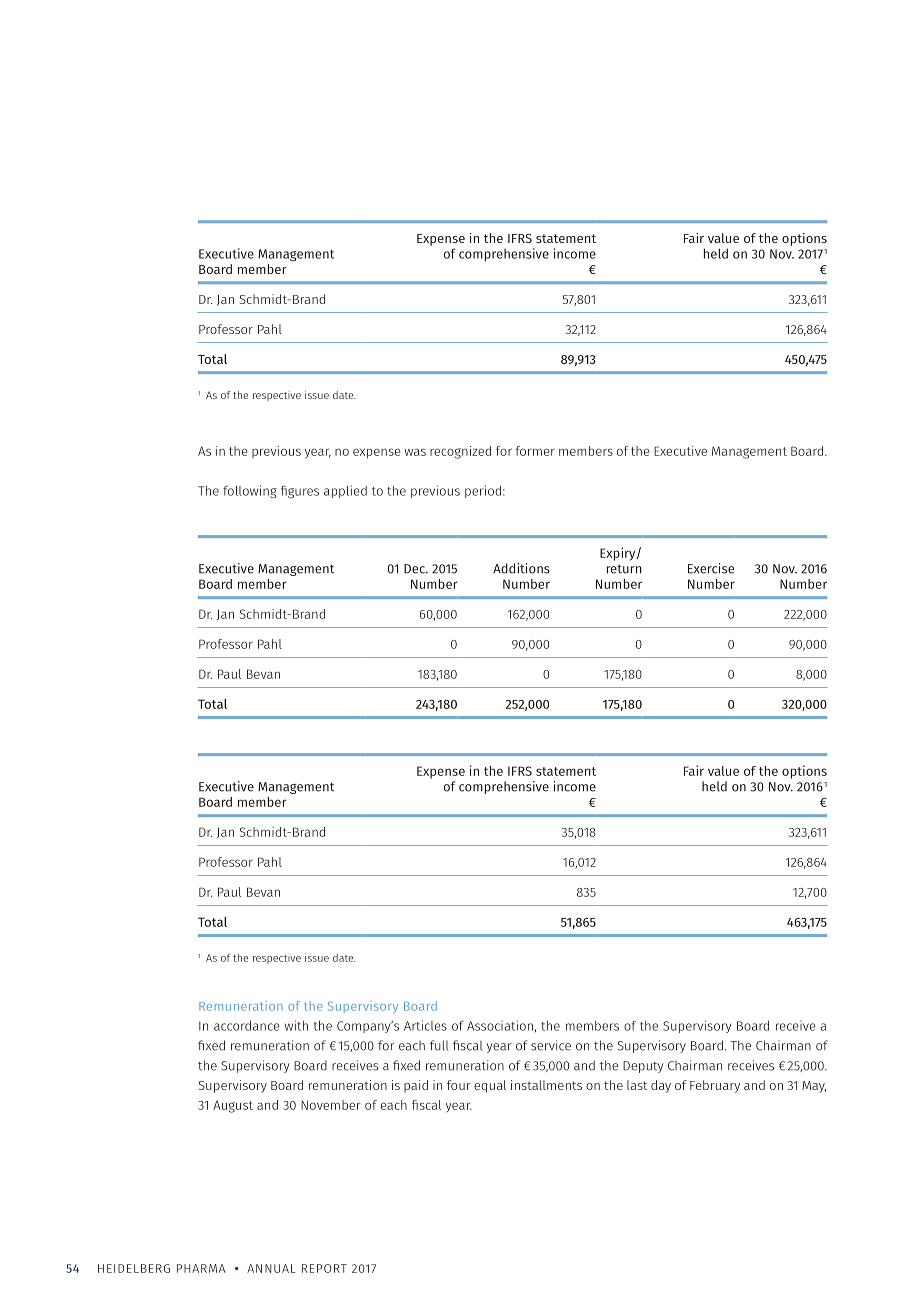 The width and height of the screenshot is (924, 1308). Describe the element at coordinates (711, 568) in the screenshot. I see `Exercise` at that location.
